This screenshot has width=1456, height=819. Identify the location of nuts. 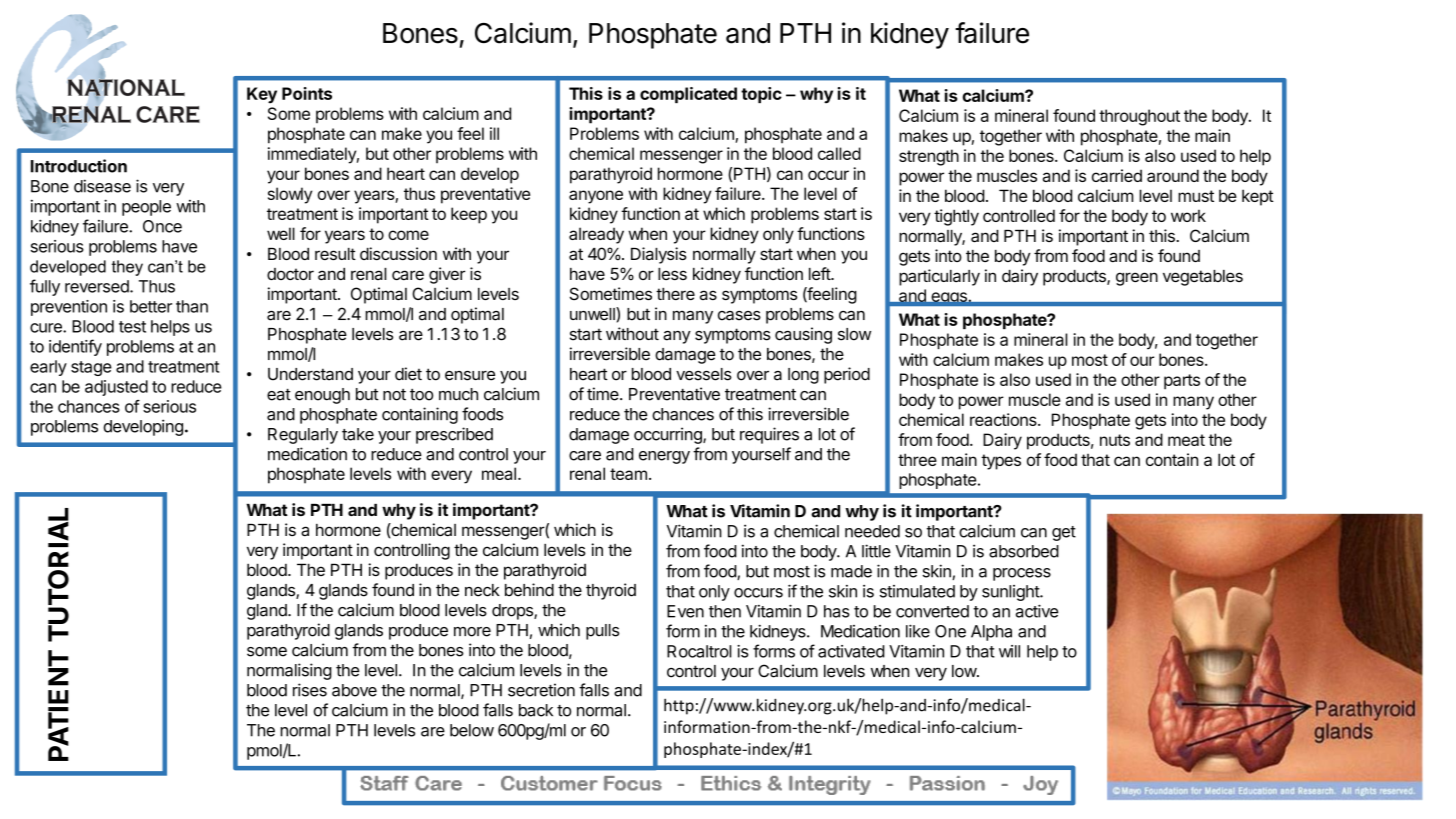
(1115, 440).
